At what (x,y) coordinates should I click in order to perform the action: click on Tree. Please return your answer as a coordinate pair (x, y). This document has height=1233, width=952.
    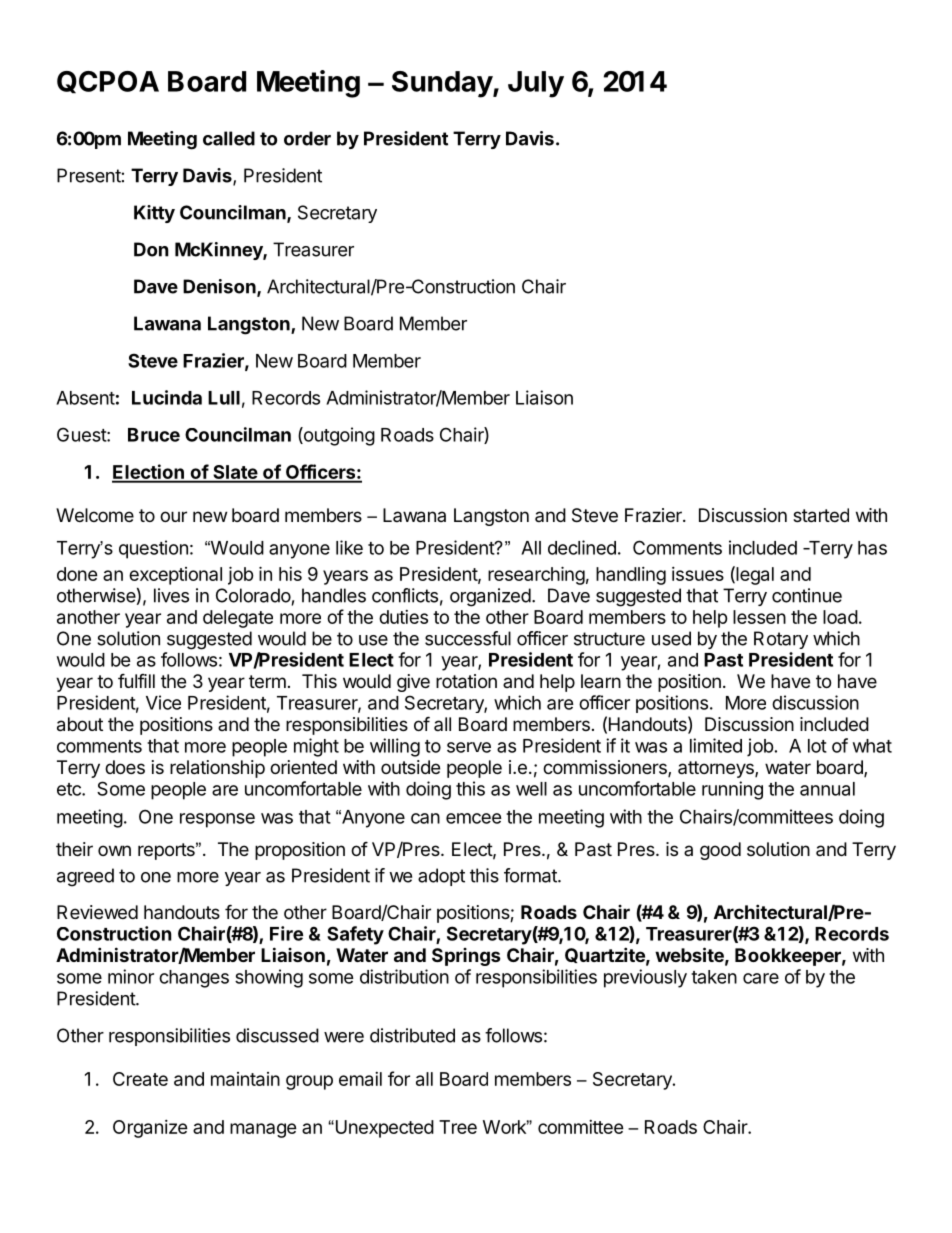
    Looking at the image, I should click on (458, 1127).
